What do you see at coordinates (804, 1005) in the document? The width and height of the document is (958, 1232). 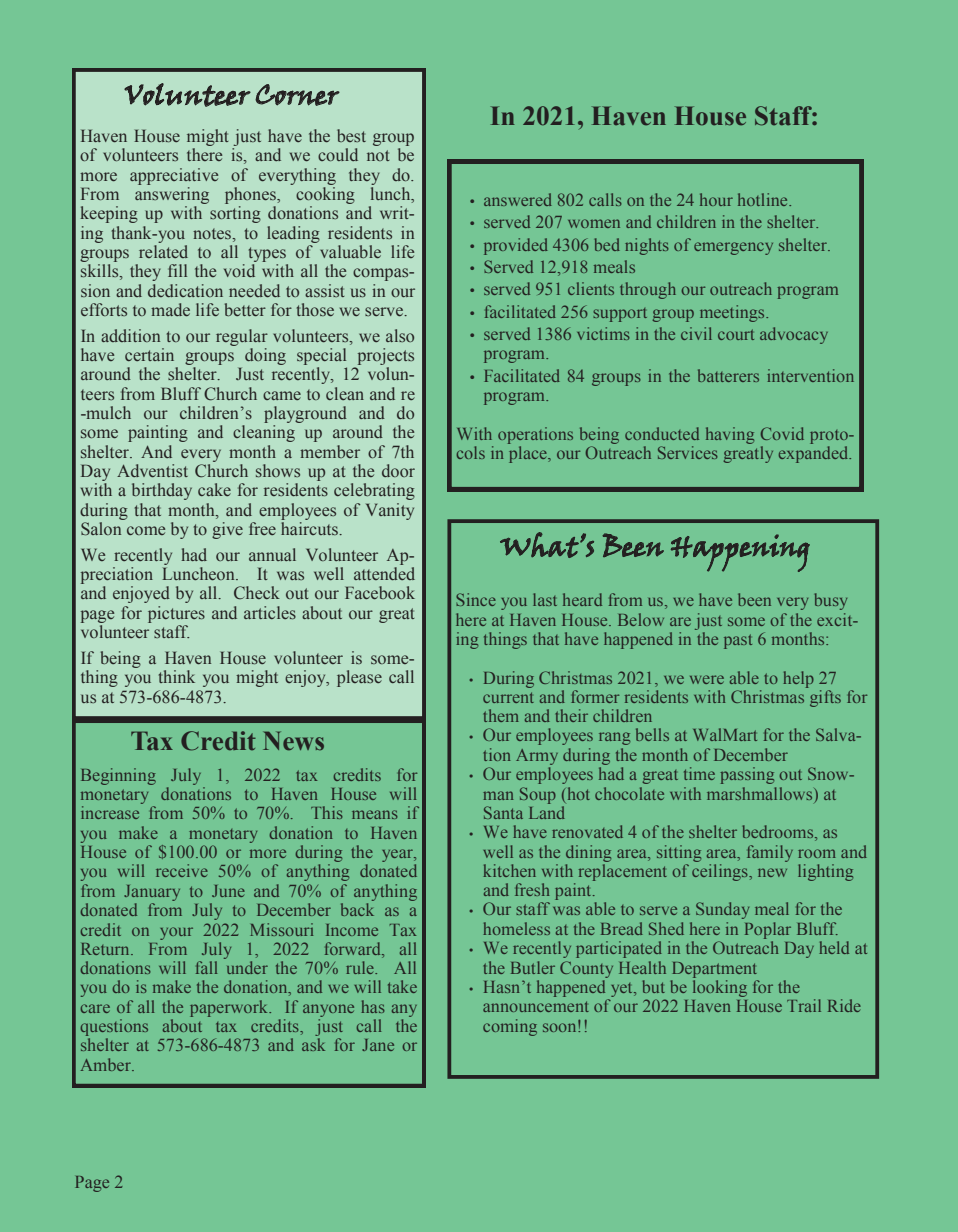 I see `Trail` at bounding box center [804, 1005].
